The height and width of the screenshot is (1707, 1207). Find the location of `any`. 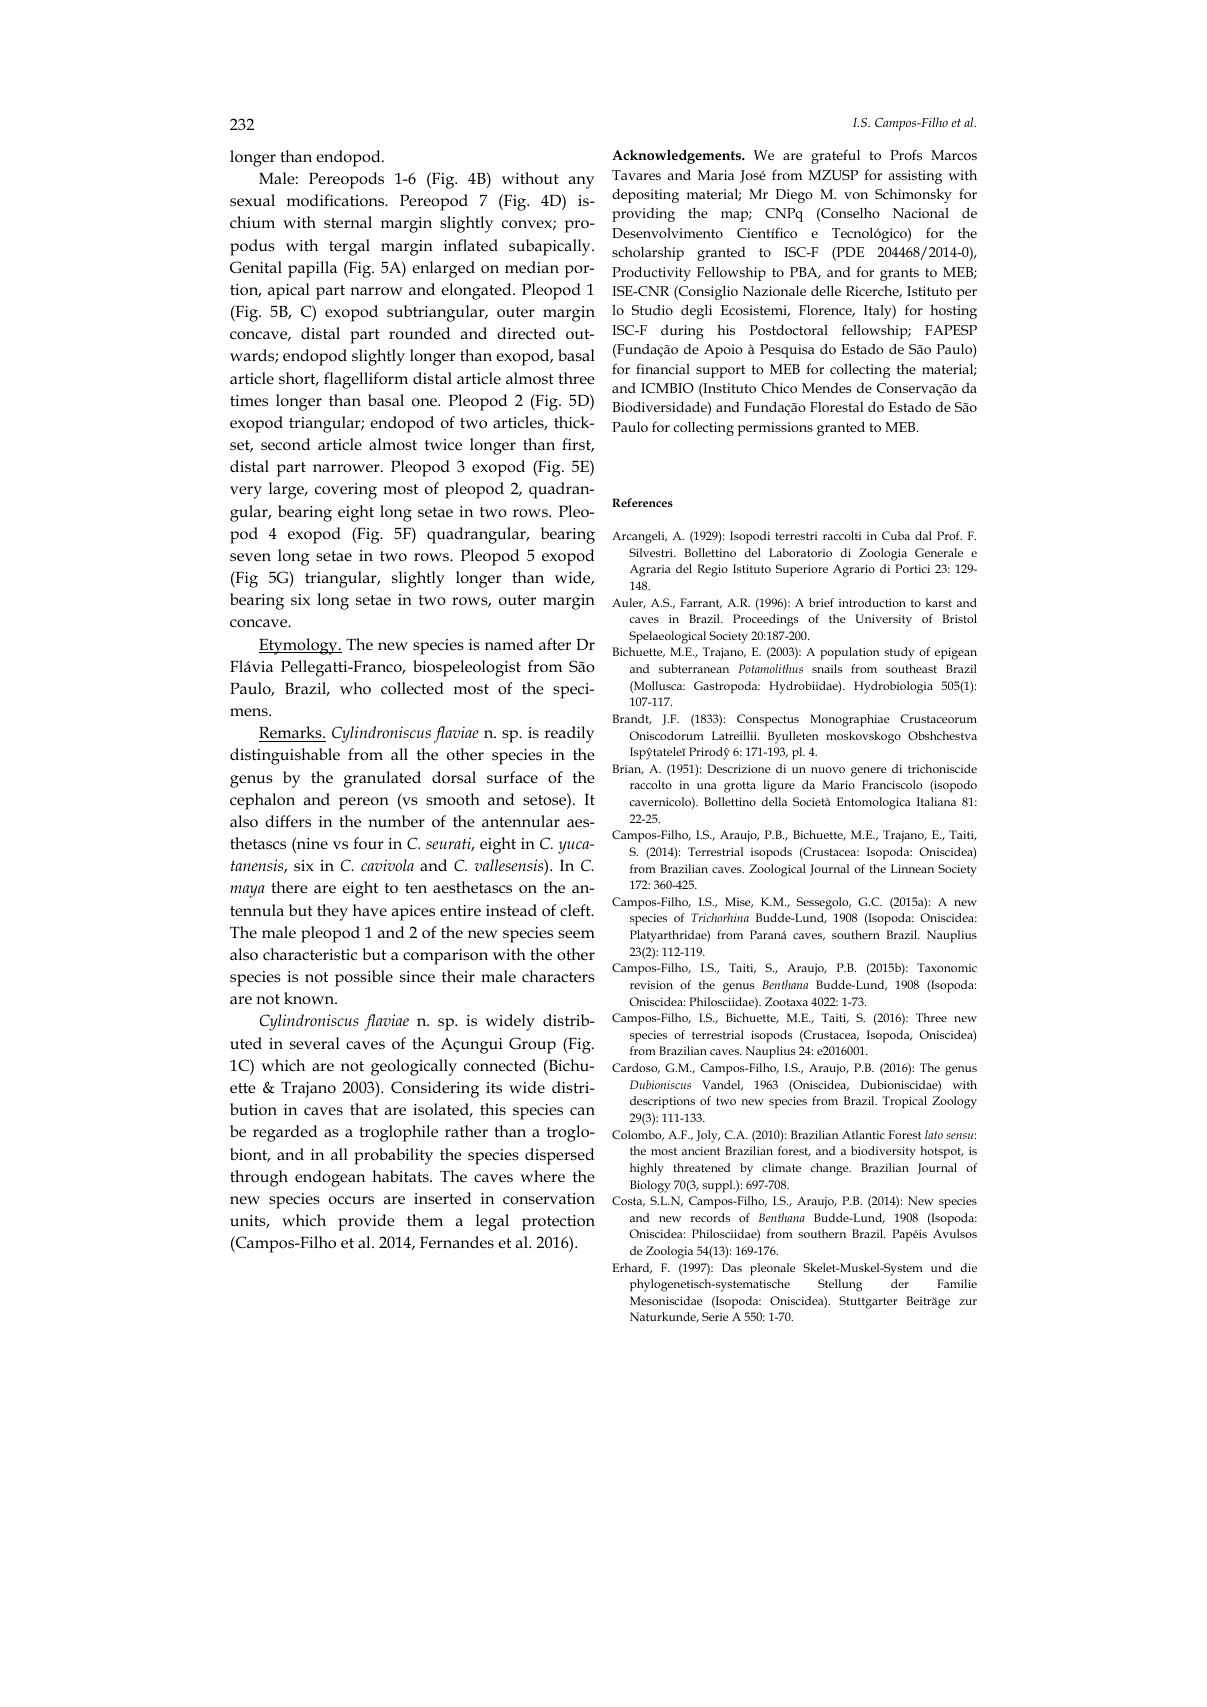

any is located at coordinates (581, 182).
